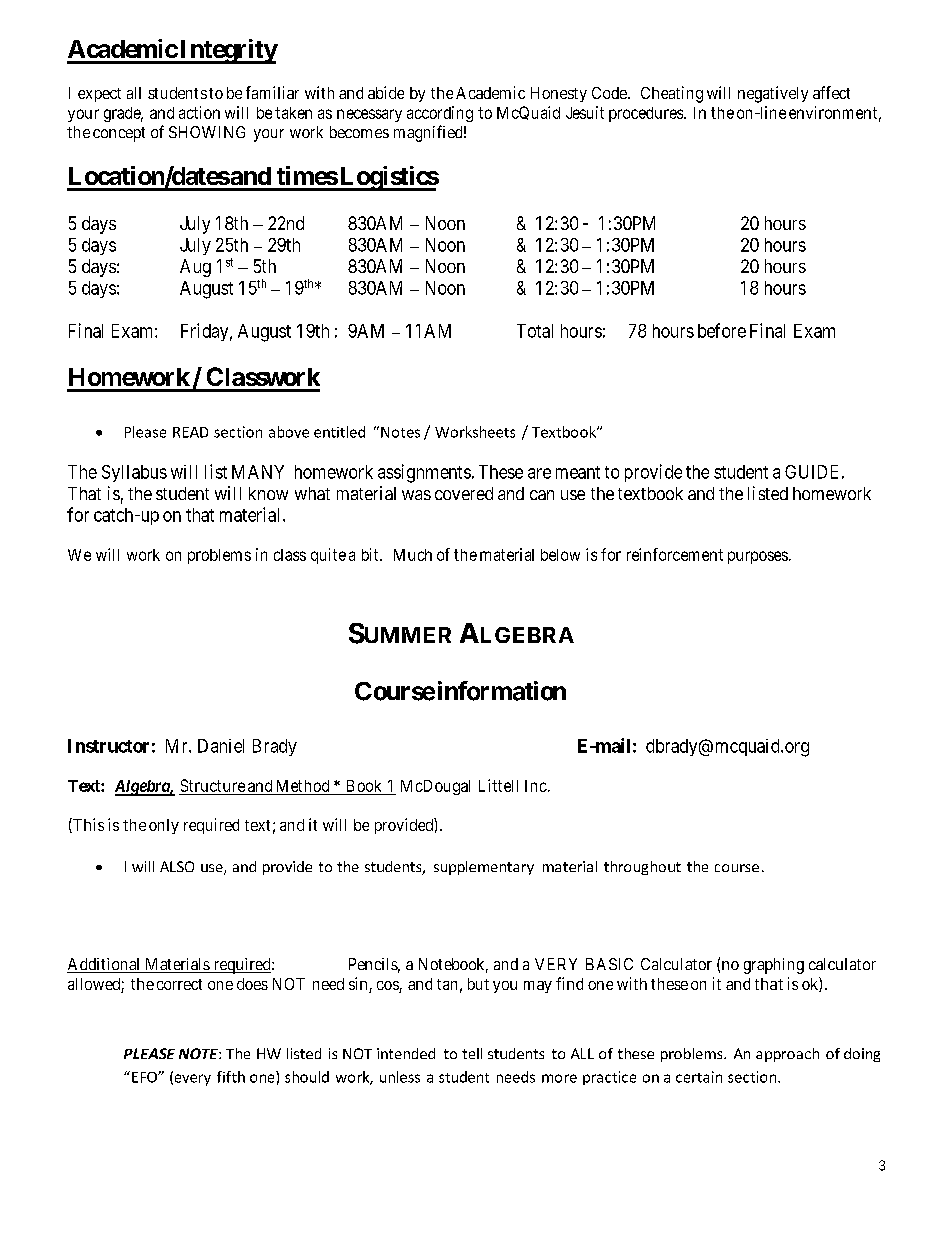 This page has width=952, height=1233. What do you see at coordinates (535, 331) in the page?
I see `Total` at bounding box center [535, 331].
